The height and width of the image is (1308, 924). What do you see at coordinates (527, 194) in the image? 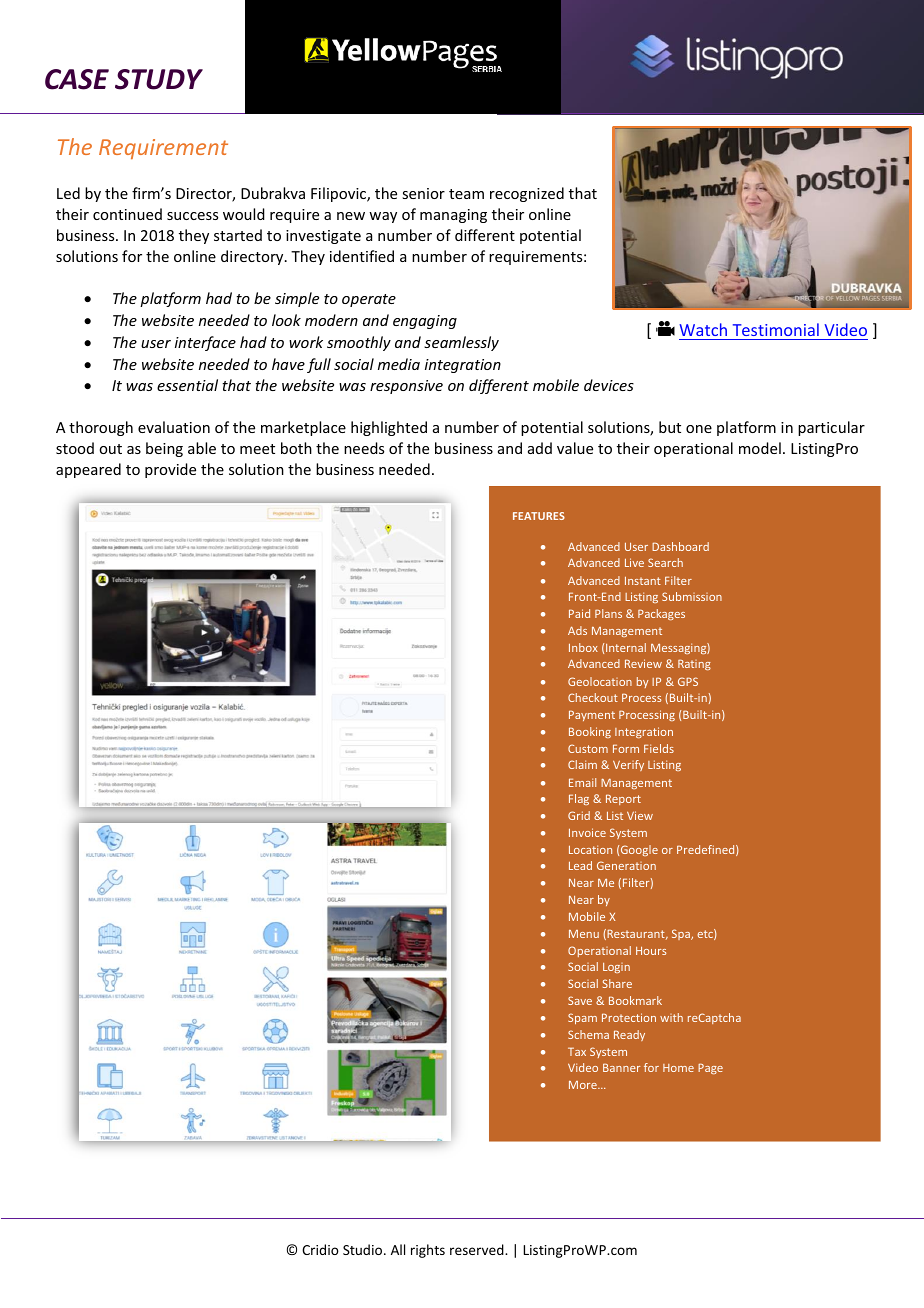
I see `recognized` at bounding box center [527, 194].
